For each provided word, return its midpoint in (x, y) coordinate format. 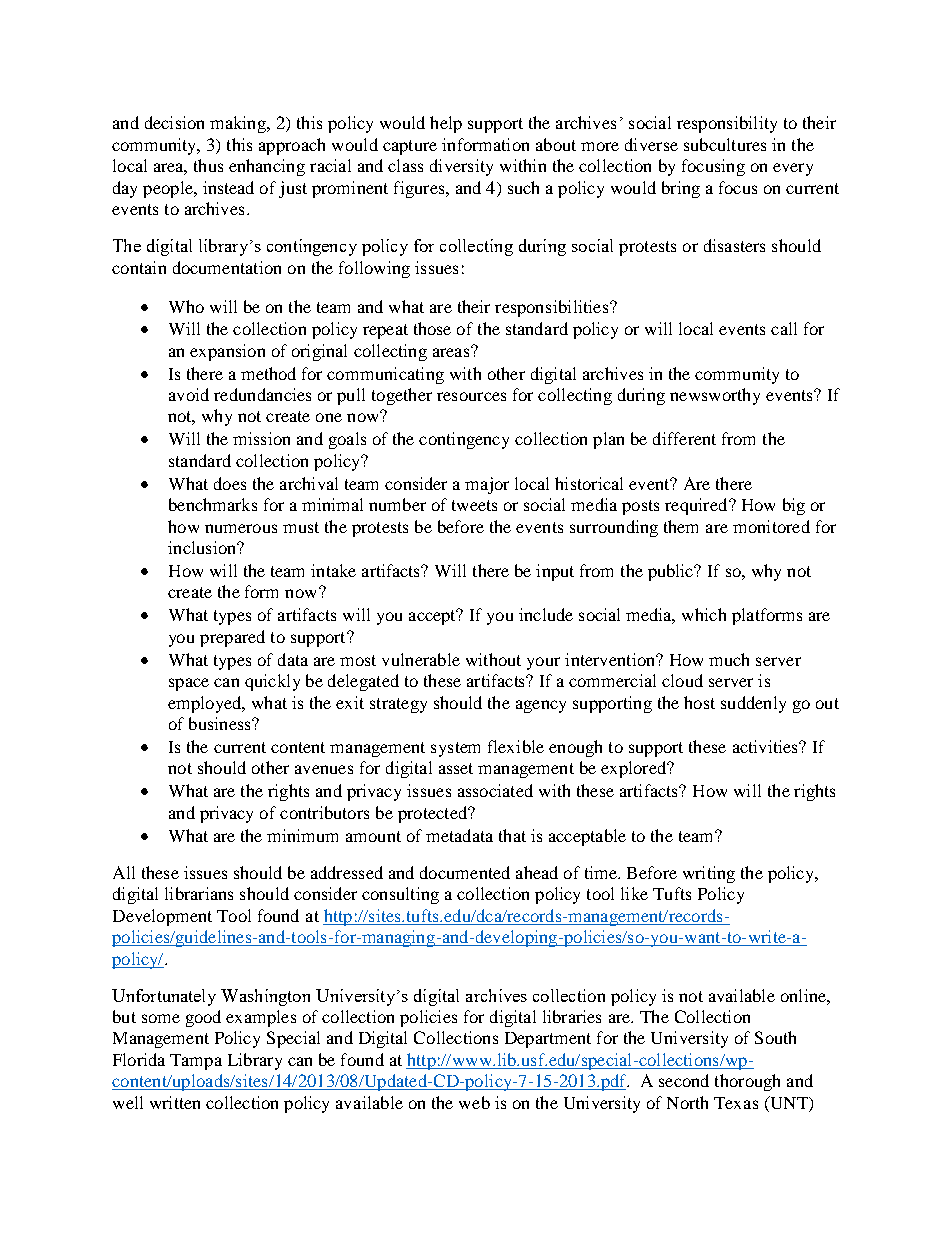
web (474, 1102)
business (221, 723)
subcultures (725, 144)
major (487, 485)
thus (208, 165)
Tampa (196, 1062)
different (684, 438)
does (230, 483)
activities (767, 746)
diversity (461, 167)
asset (456, 768)
